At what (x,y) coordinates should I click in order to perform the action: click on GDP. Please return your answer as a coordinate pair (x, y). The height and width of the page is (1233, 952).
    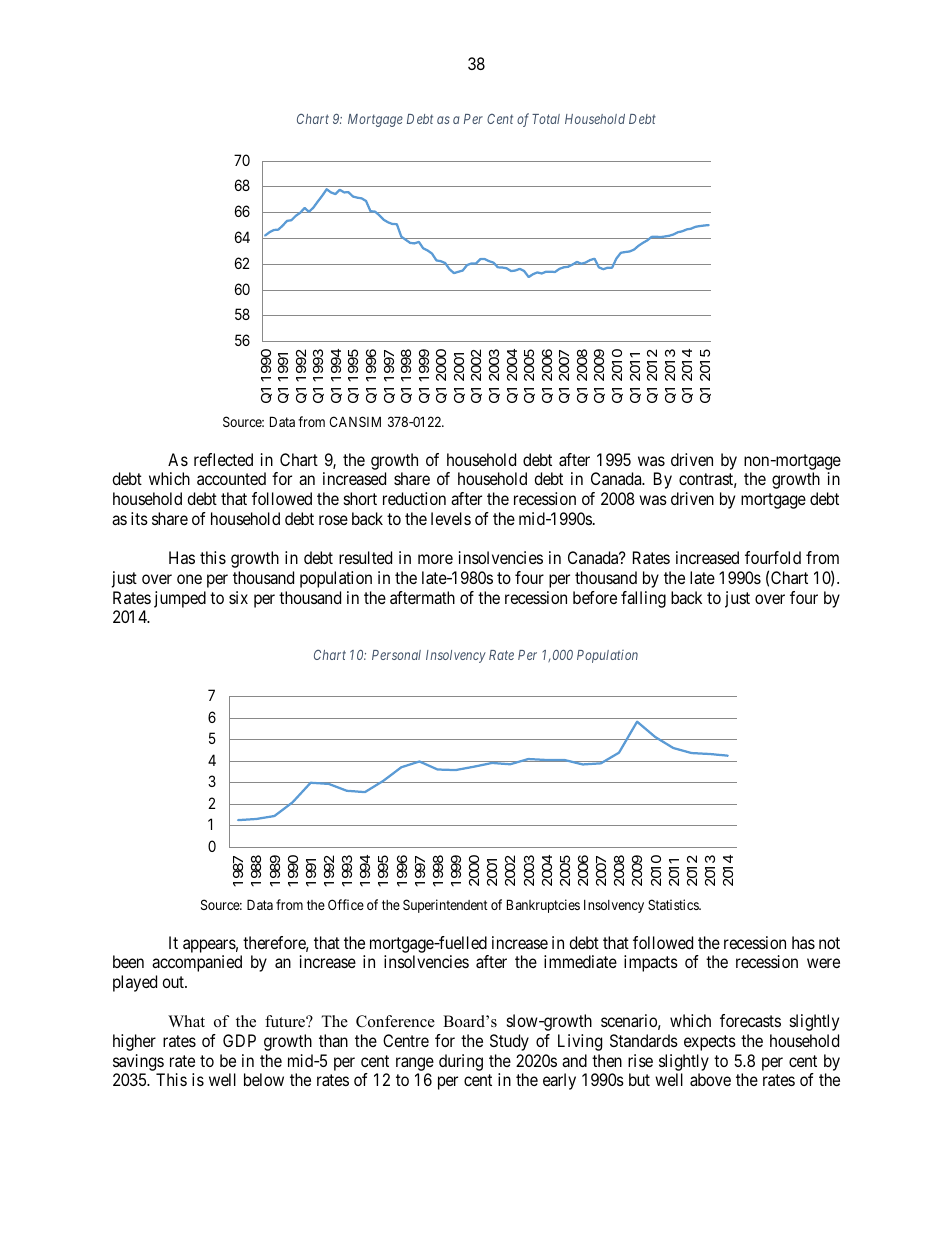
    Looking at the image, I should click on (239, 1040).
